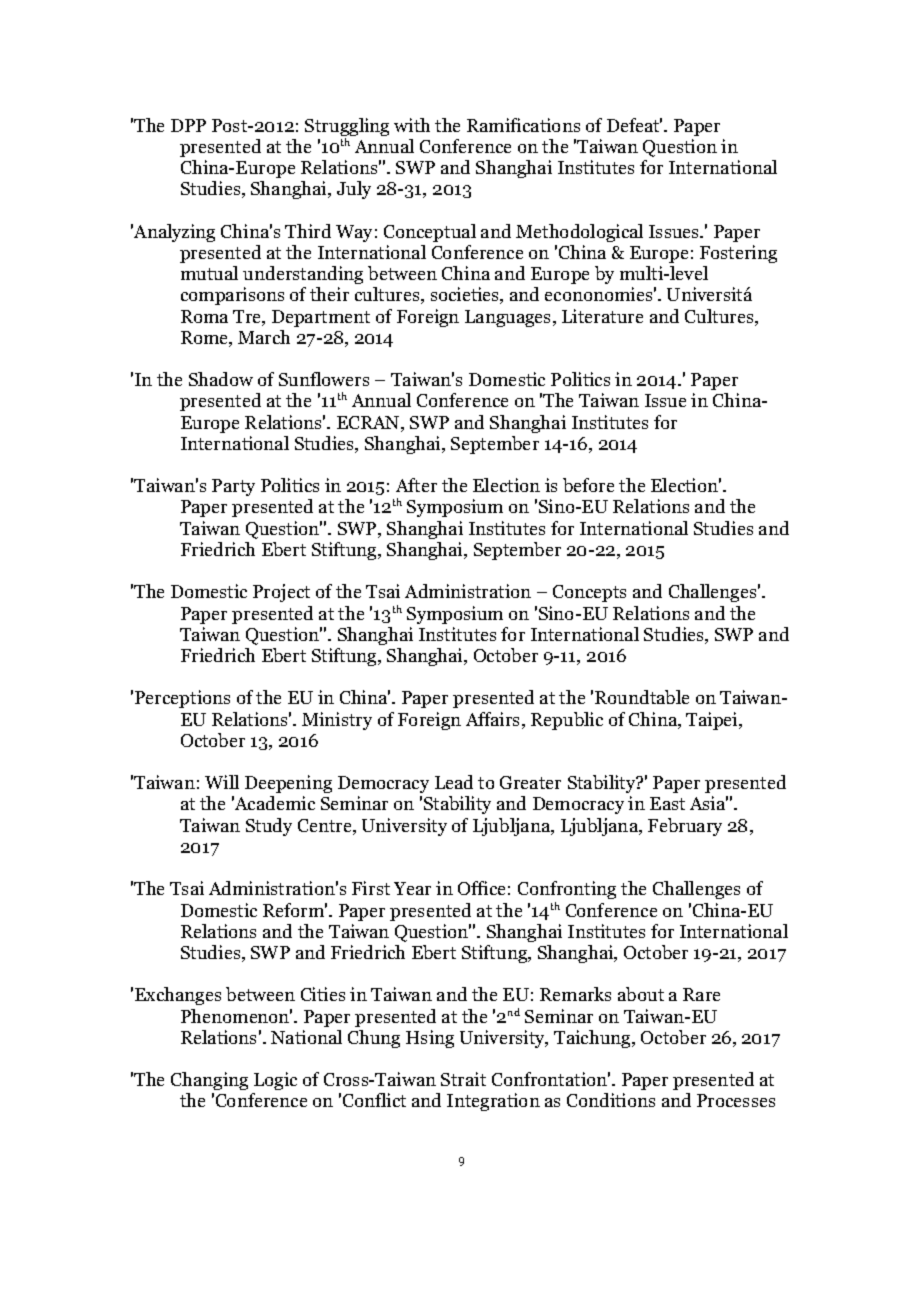 This screenshot has width=924, height=1307. What do you see at coordinates (738, 254) in the screenshot?
I see `Fostering` at bounding box center [738, 254].
